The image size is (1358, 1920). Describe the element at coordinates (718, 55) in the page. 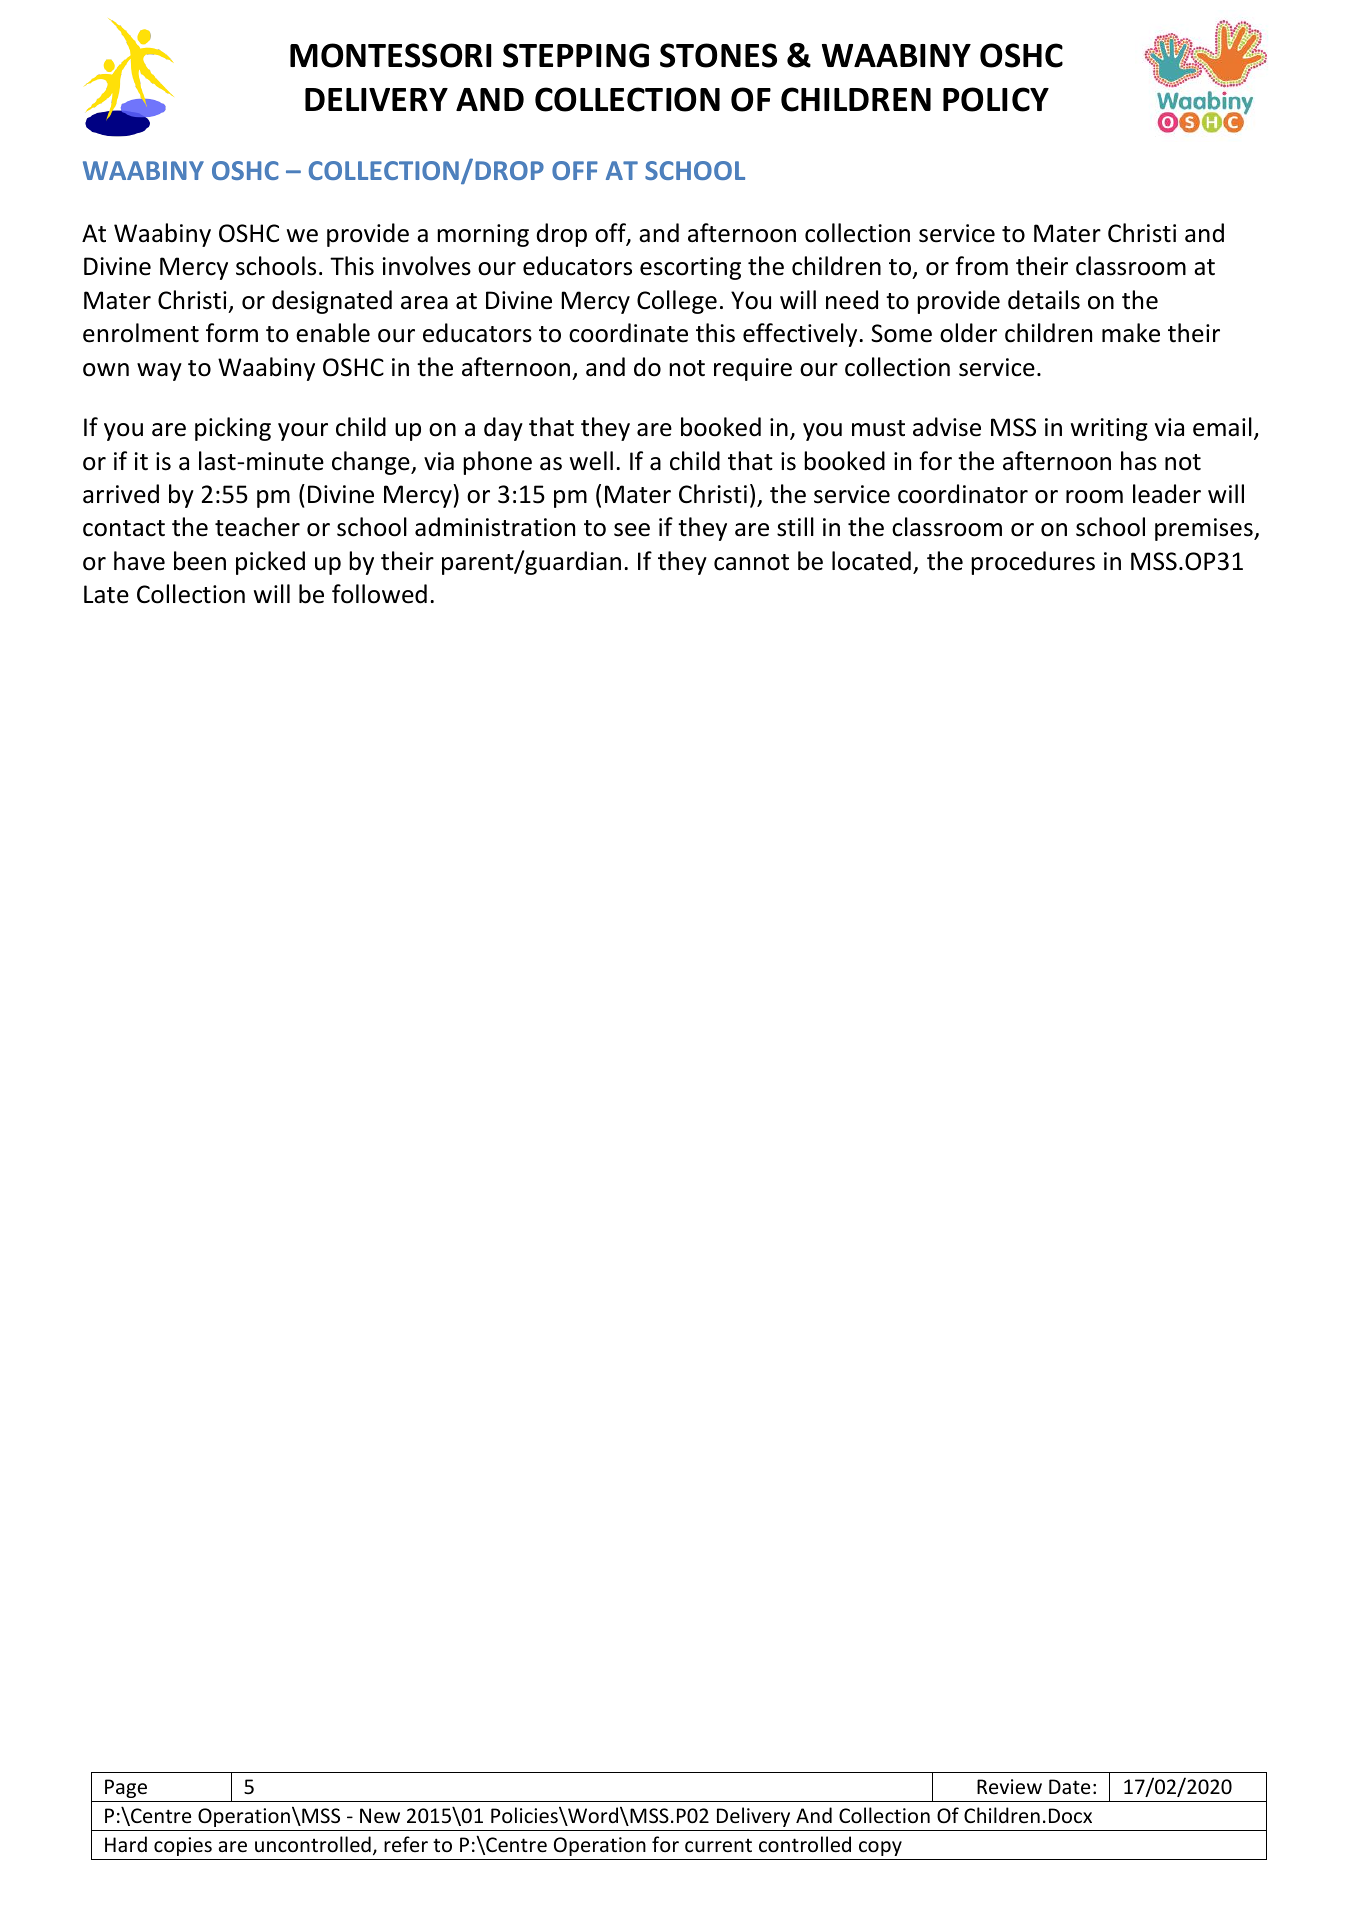

I see `STONES` at that location.
